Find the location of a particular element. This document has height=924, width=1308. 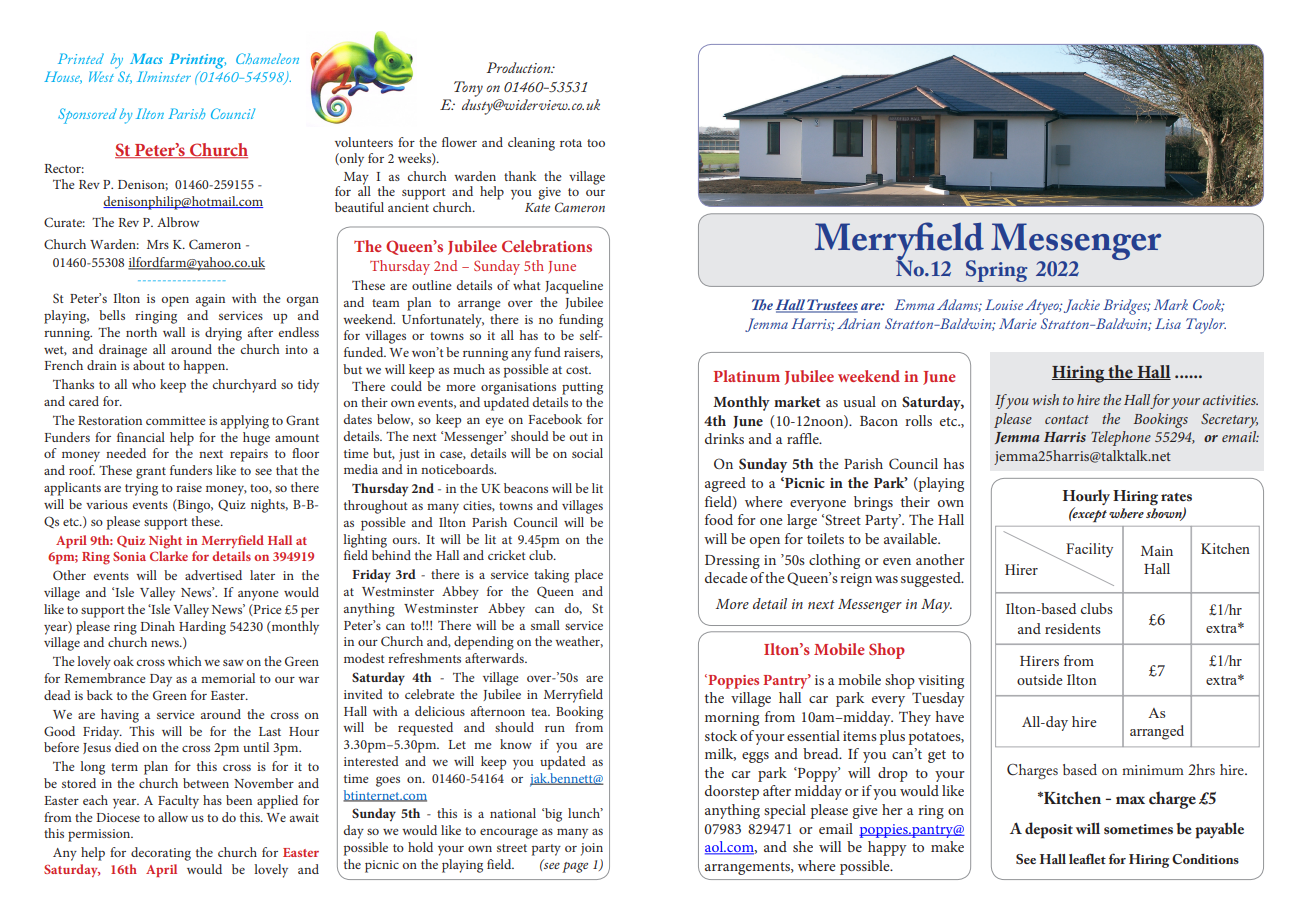

repairs is located at coordinates (249, 455).
